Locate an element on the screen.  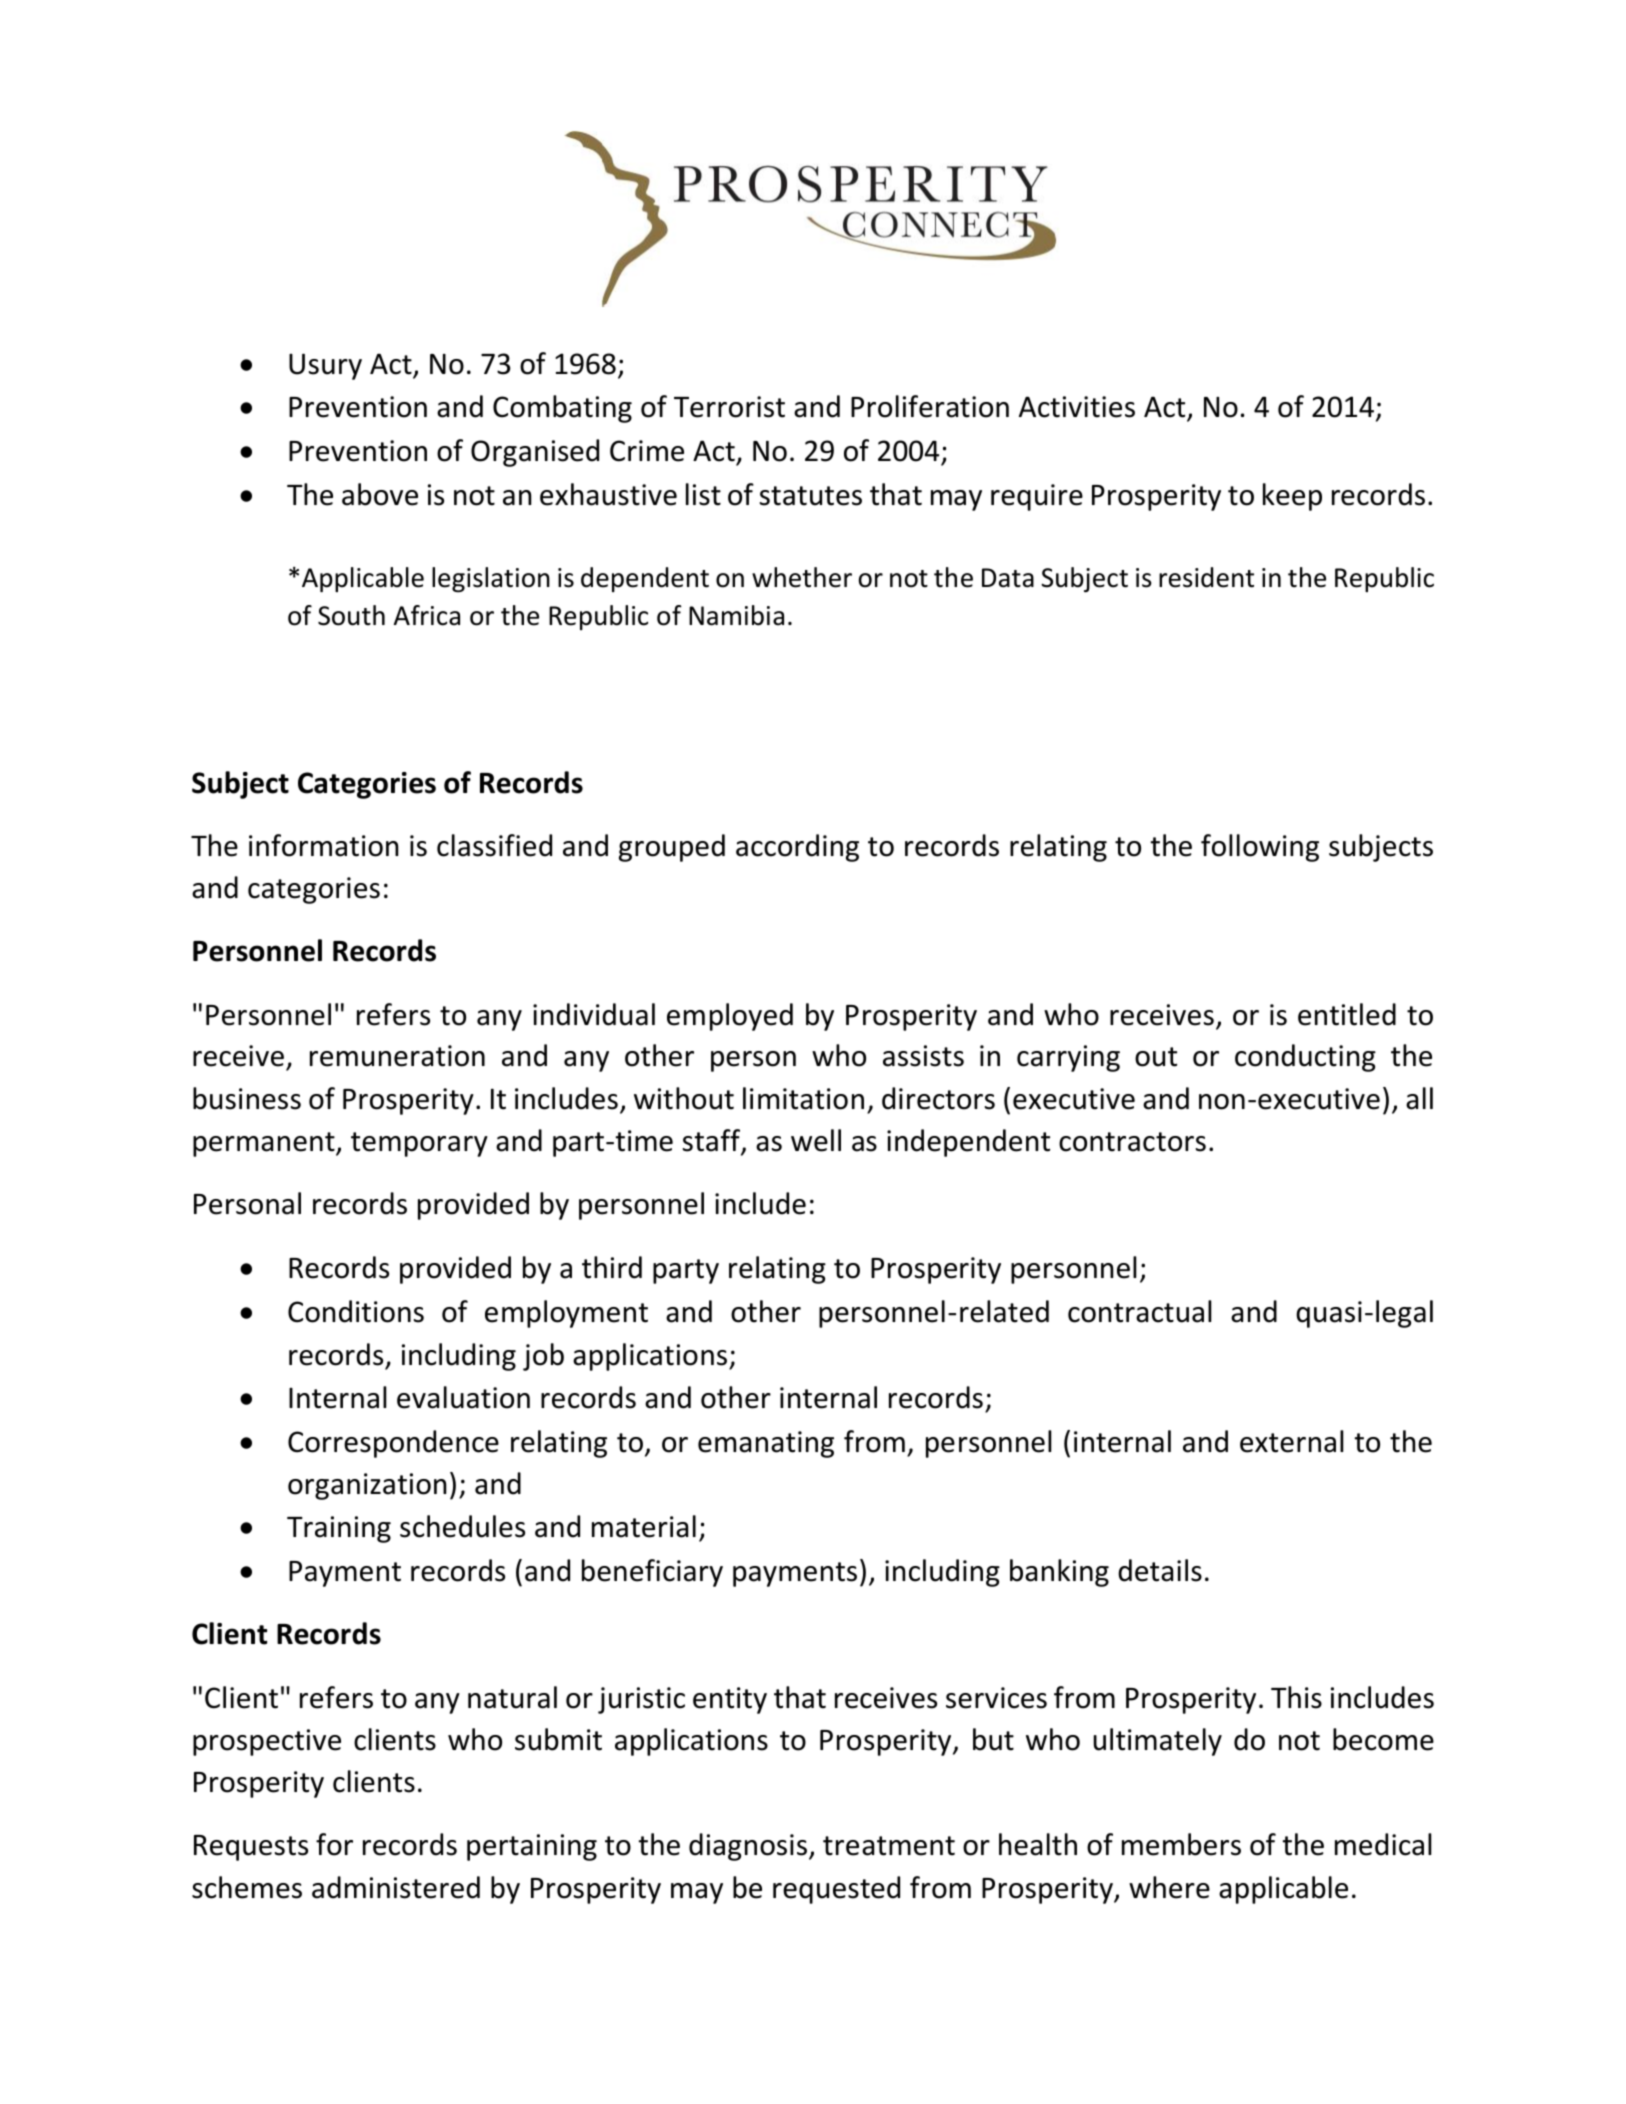
conducting is located at coordinates (1305, 1058).
